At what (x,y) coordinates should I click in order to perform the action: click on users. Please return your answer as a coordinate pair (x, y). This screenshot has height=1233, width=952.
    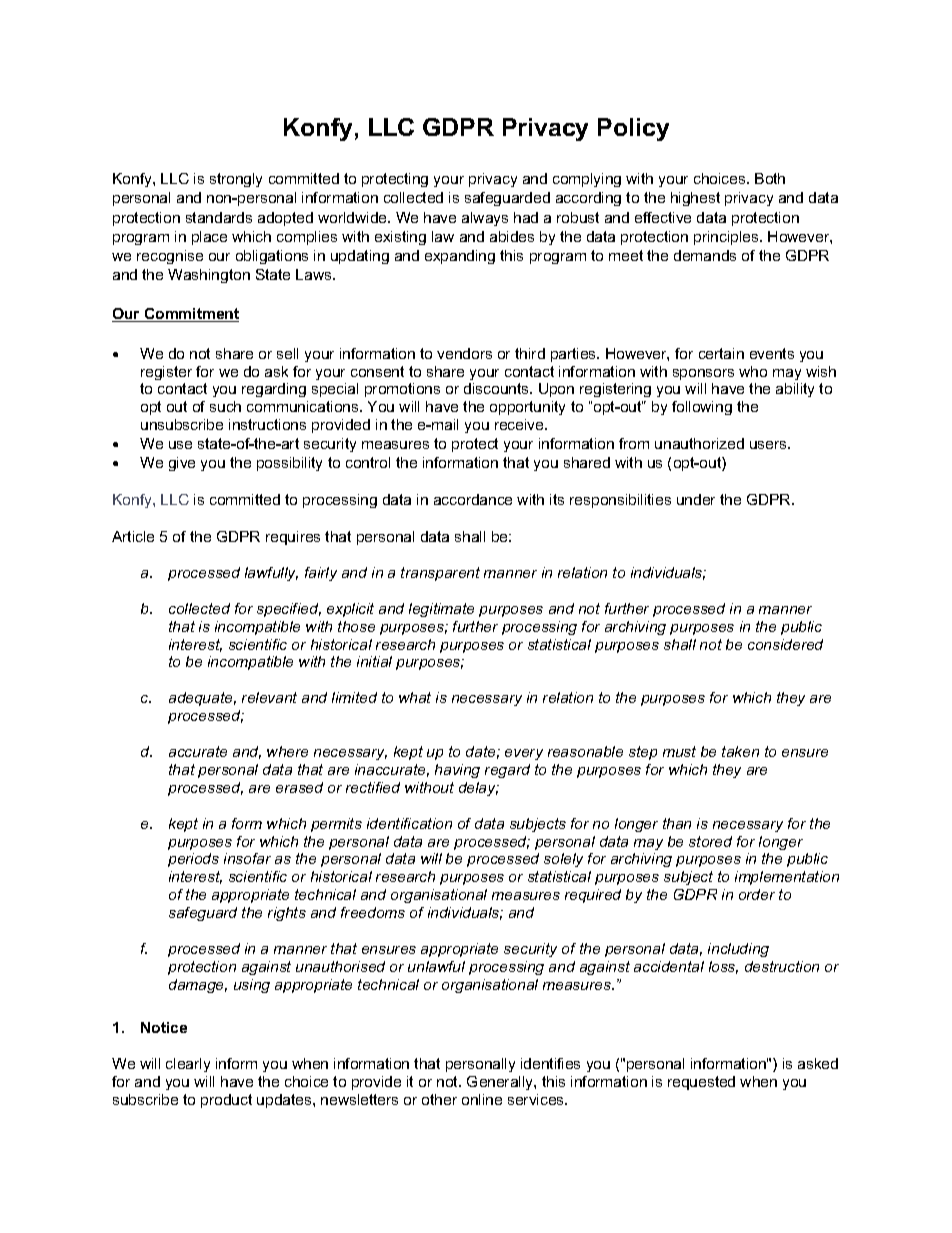
    Looking at the image, I should click on (769, 445).
